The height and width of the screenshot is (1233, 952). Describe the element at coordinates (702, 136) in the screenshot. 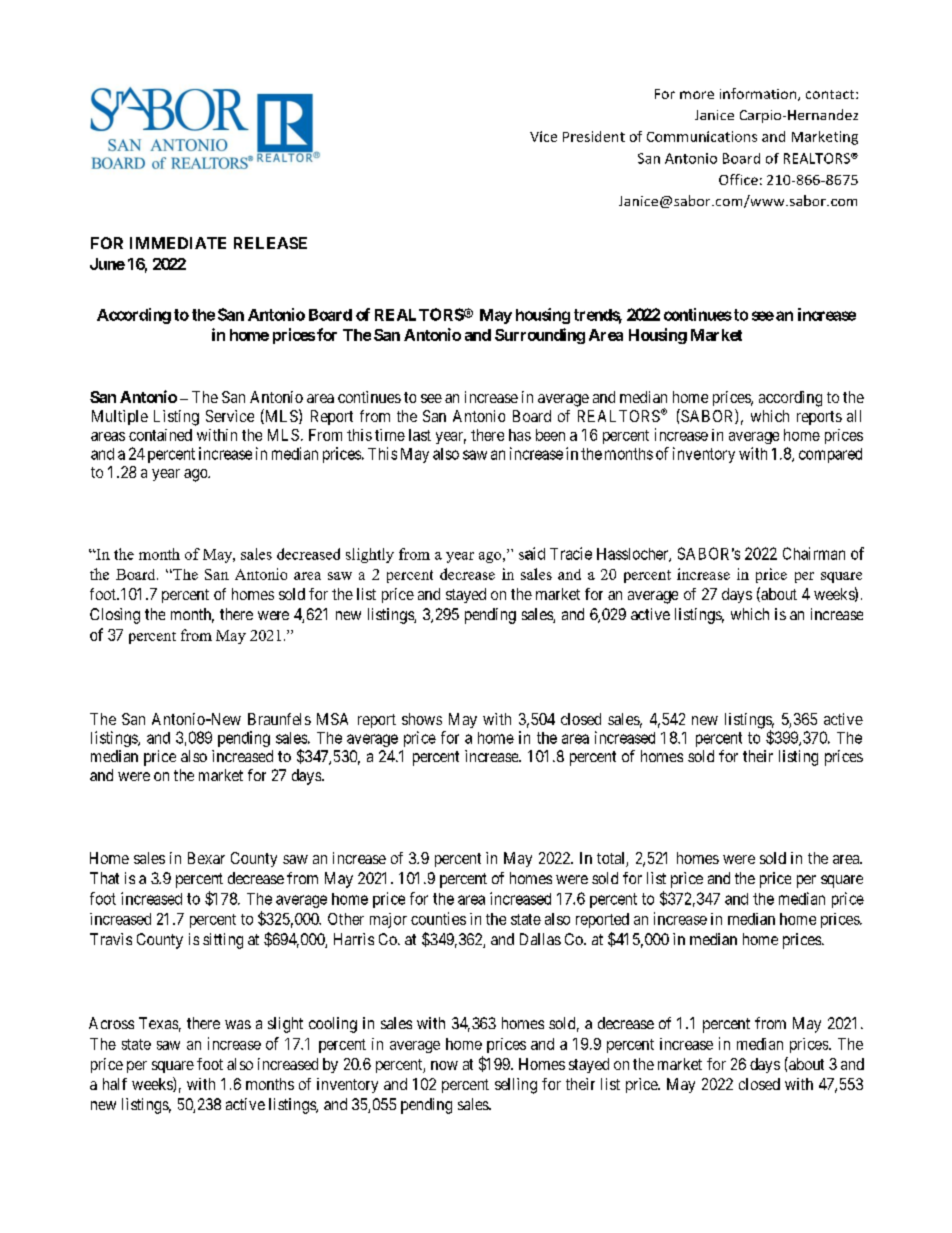

I see `Communications` at that location.
